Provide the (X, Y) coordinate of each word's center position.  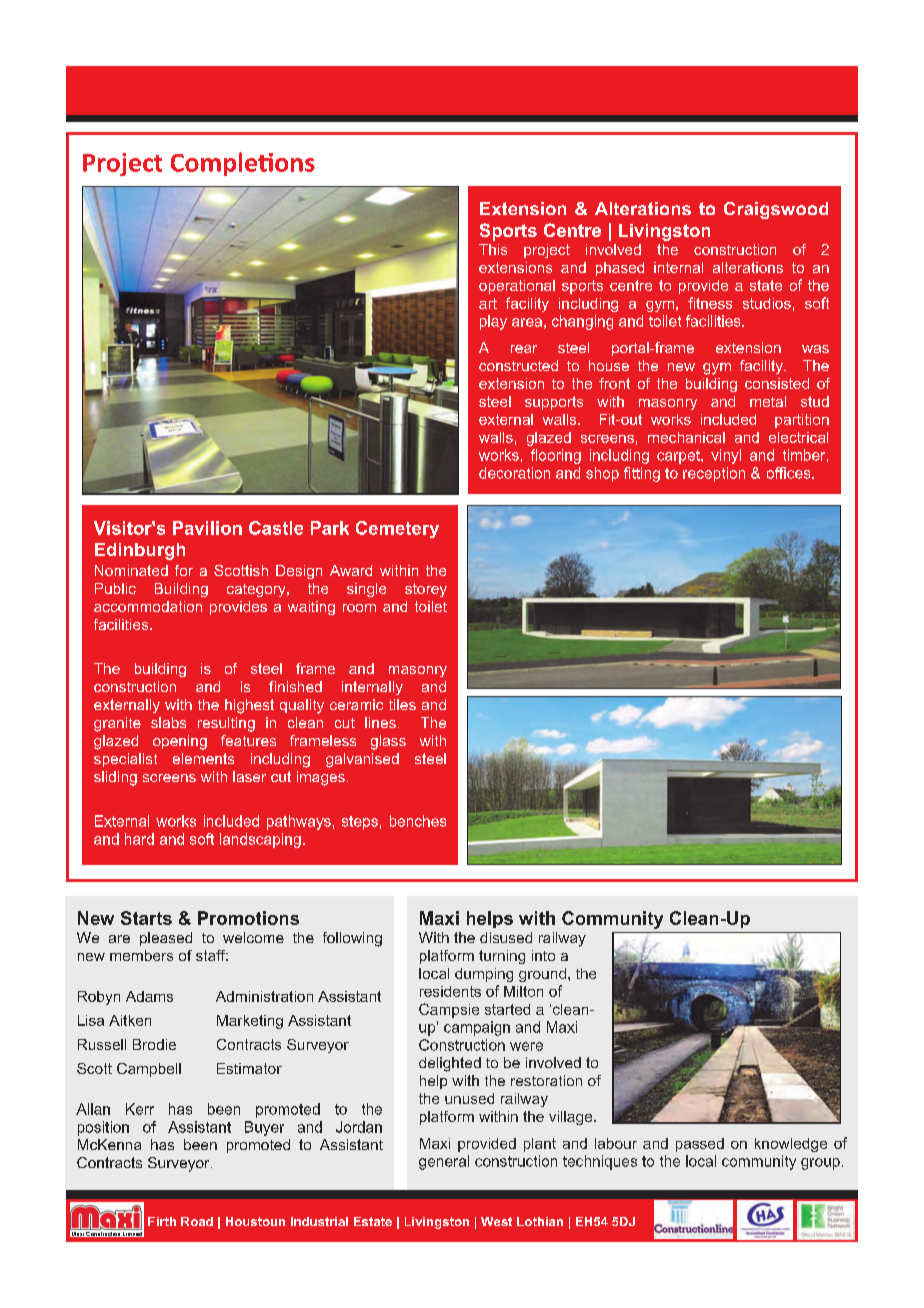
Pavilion (207, 528)
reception (714, 474)
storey (426, 590)
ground (542, 975)
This (493, 249)
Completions (243, 164)
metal (768, 401)
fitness (710, 303)
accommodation (148, 606)
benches (418, 821)
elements (203, 758)
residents (450, 991)
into (543, 955)
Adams (149, 996)
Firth (162, 1221)
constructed (518, 365)
